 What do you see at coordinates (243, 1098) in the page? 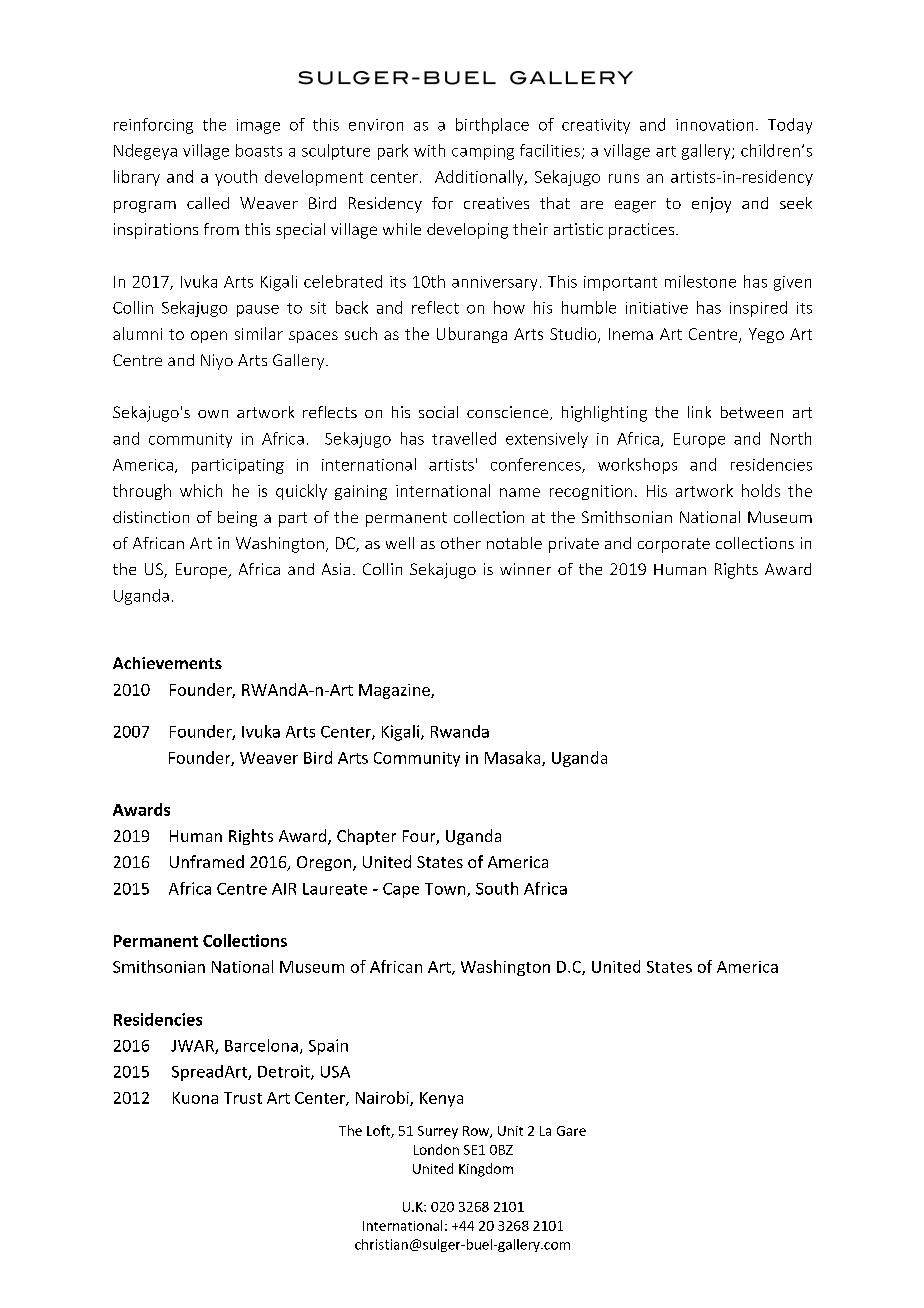
I see `Trust` at bounding box center [243, 1098].
